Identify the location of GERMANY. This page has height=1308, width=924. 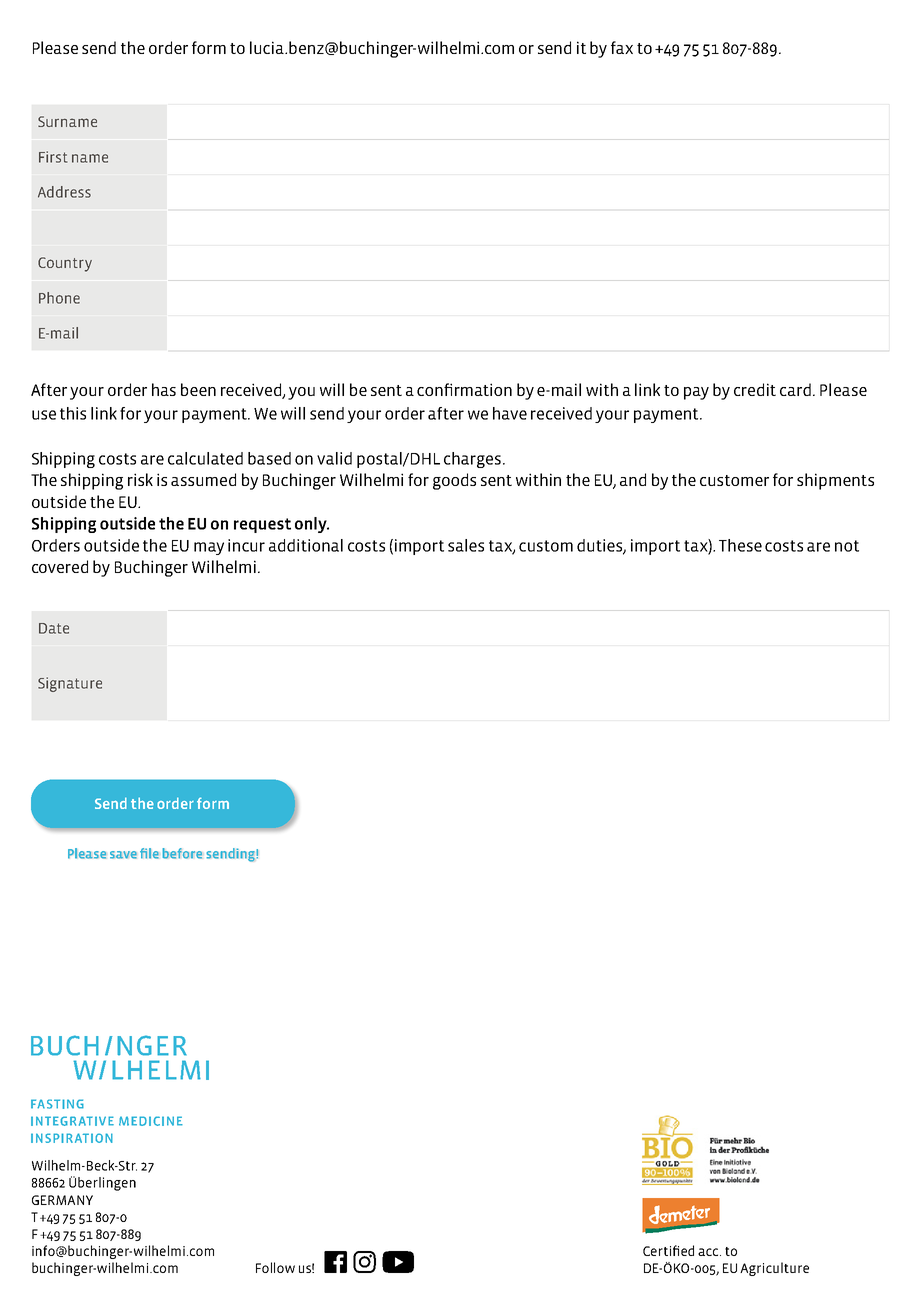
(62, 1200).
